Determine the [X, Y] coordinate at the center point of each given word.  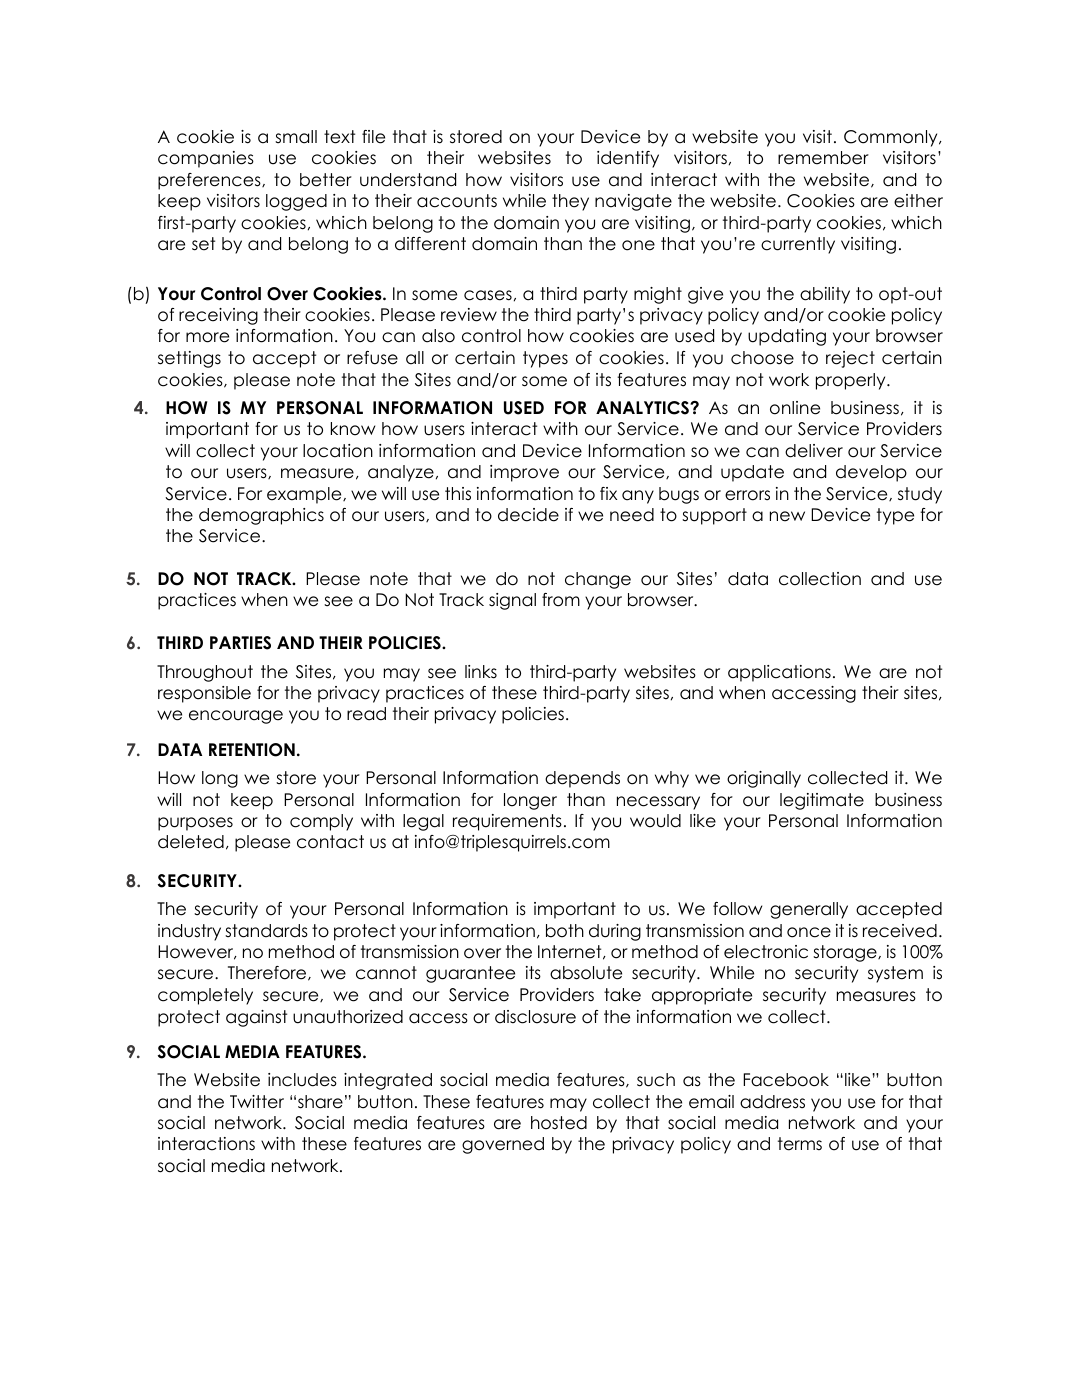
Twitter [257, 1102]
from [561, 600]
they [570, 202]
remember [823, 158]
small [296, 137]
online [795, 408]
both [565, 931]
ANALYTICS [643, 408]
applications [779, 673]
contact [330, 842]
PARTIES [240, 643]
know [353, 429]
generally [809, 910]
